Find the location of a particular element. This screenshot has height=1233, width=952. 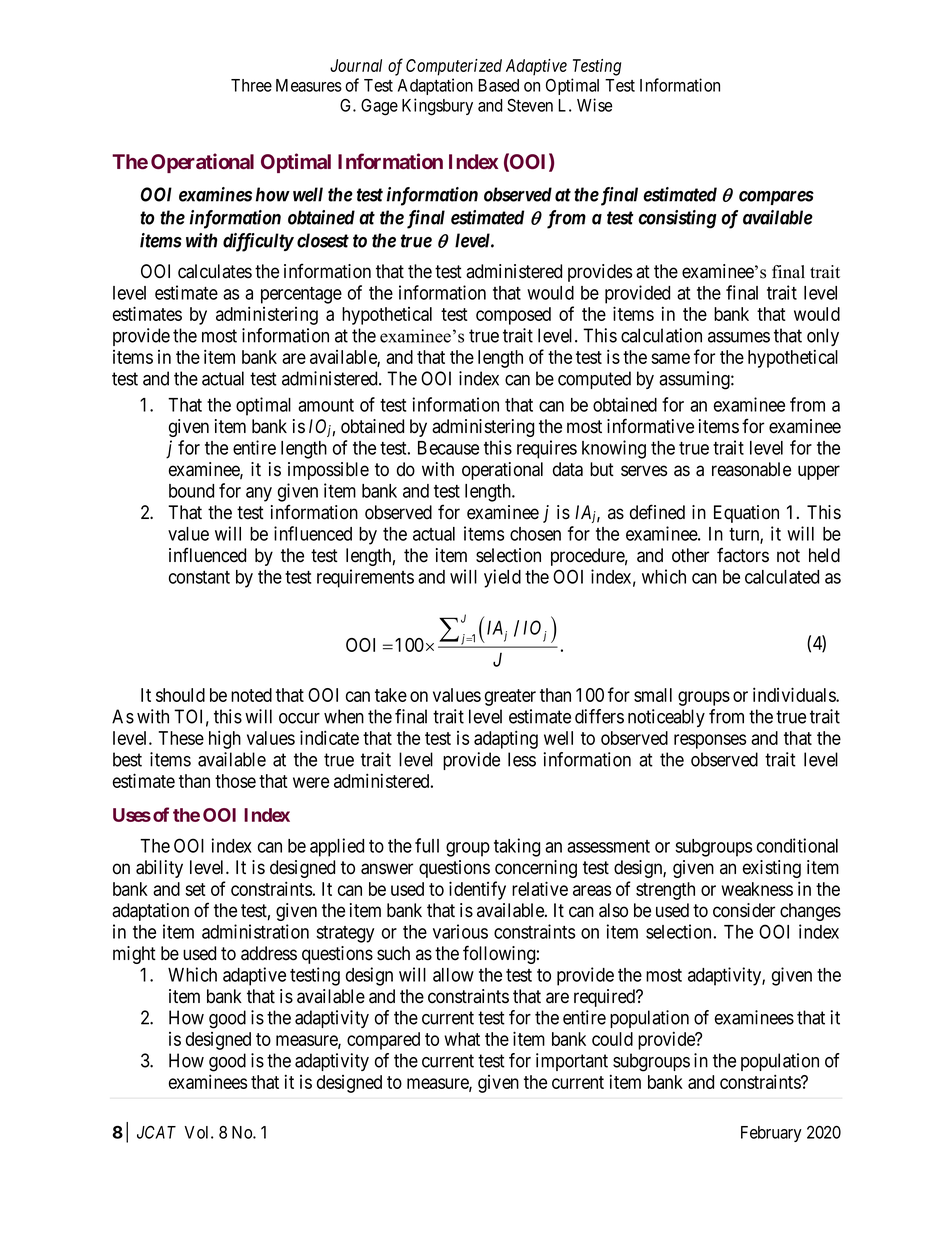

Based is located at coordinates (498, 85).
